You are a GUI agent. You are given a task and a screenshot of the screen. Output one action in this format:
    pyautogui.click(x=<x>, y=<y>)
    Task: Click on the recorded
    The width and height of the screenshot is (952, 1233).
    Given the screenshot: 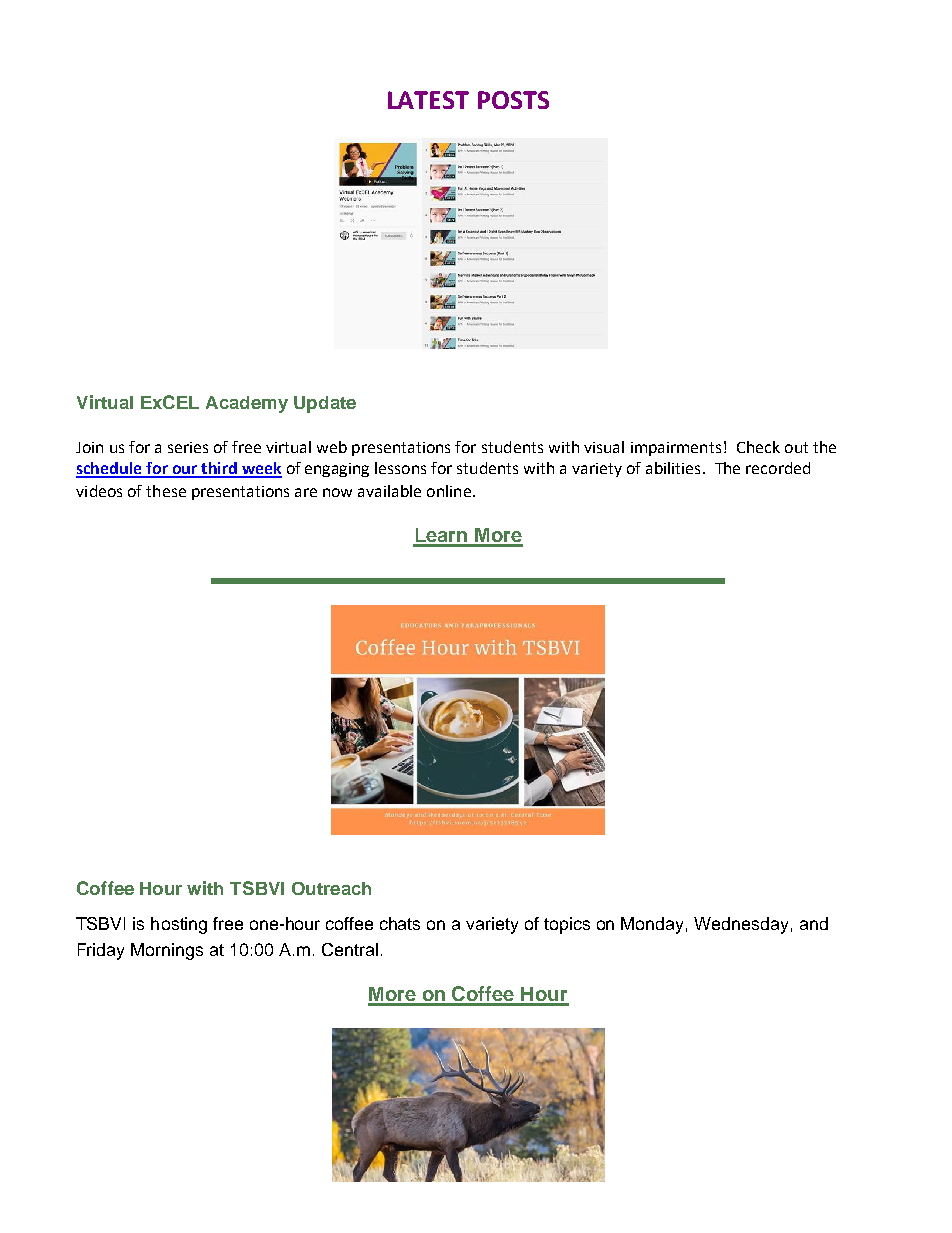 What is the action you would take?
    pyautogui.click(x=778, y=468)
